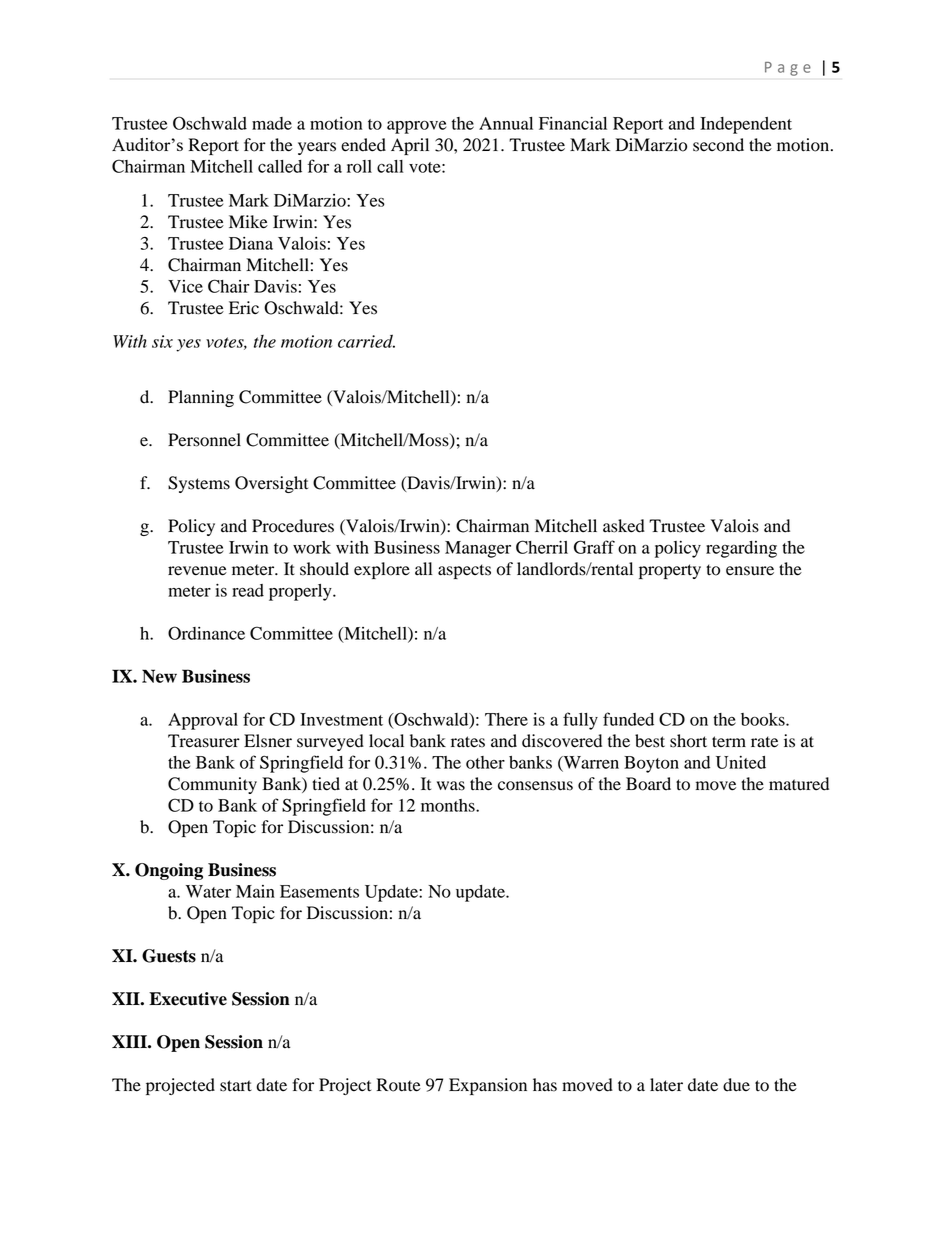 Image resolution: width=952 pixels, height=1233 pixels. I want to click on Annual, so click(506, 123).
